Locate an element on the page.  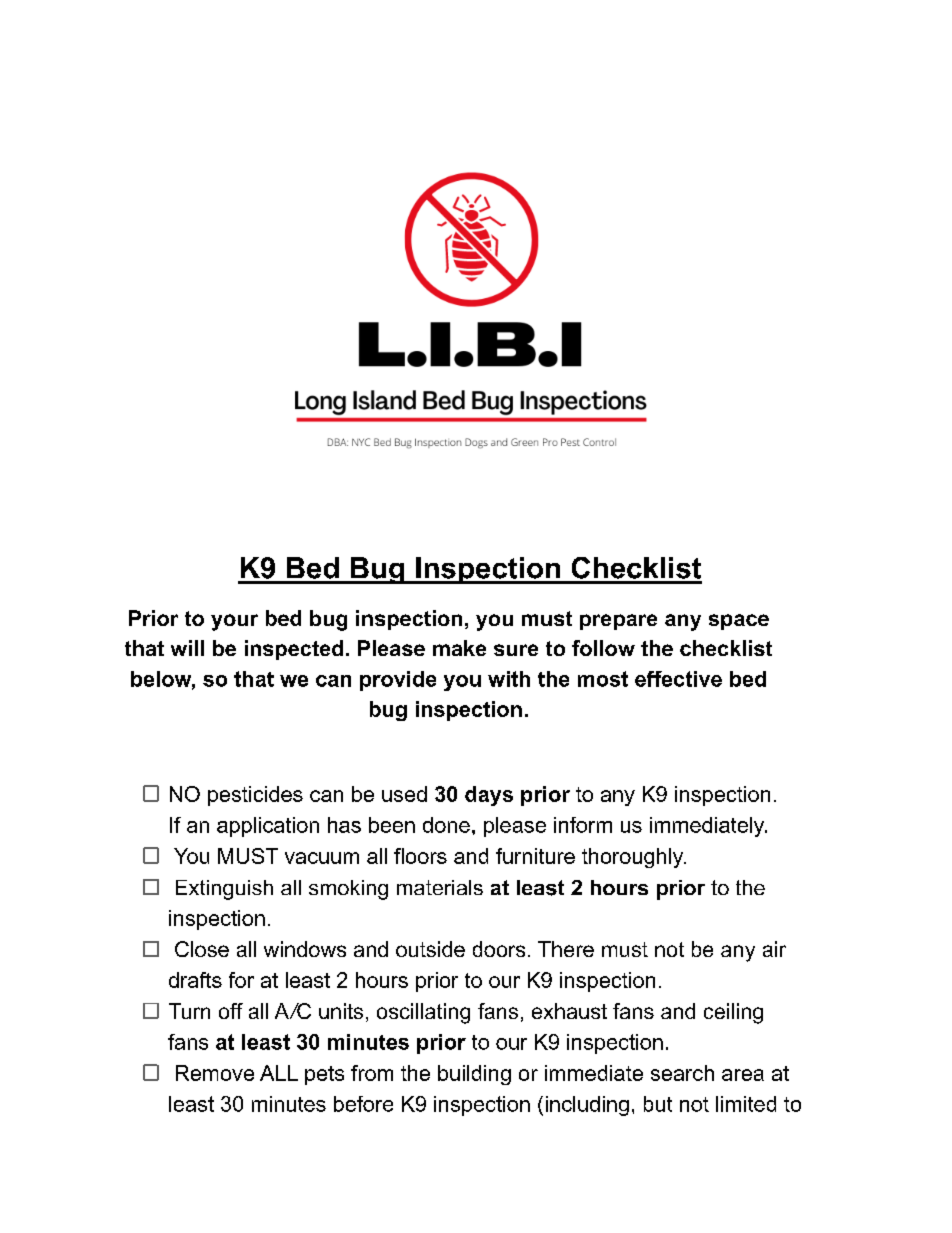
space is located at coordinates (739, 622).
